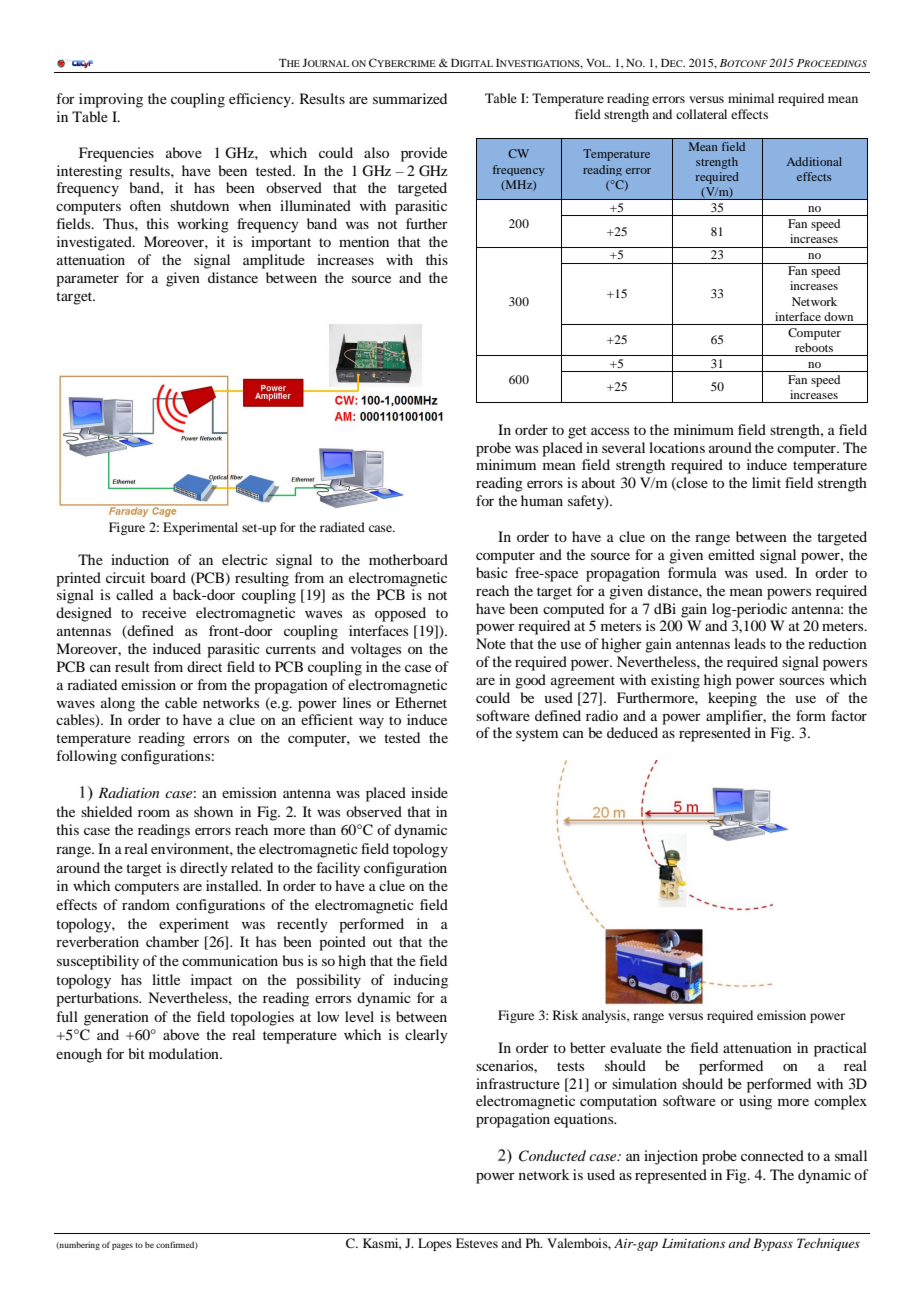  What do you see at coordinates (122, 1246) in the screenshot?
I see `pages` at bounding box center [122, 1246].
